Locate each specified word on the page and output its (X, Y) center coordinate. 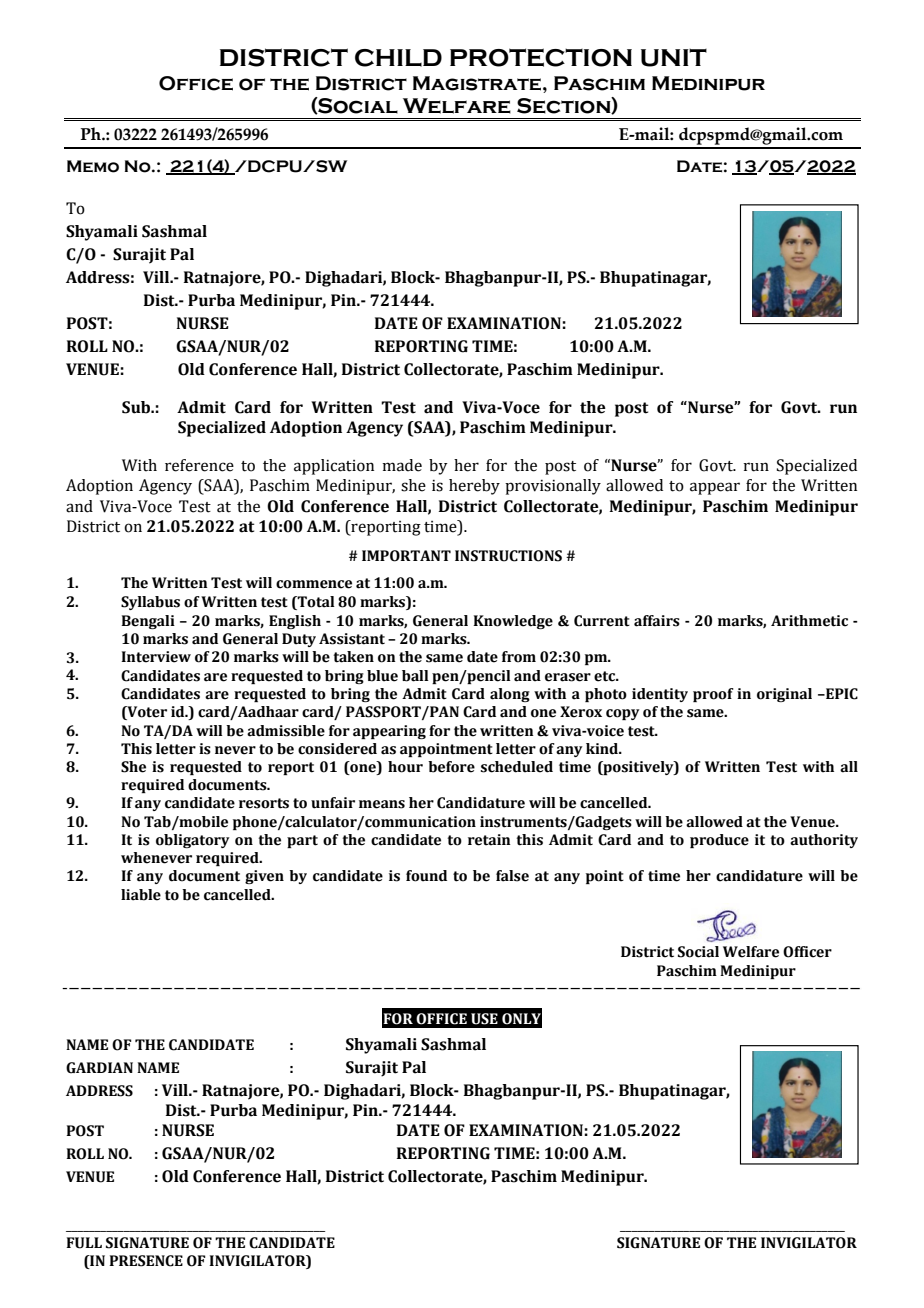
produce (719, 841)
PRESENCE (146, 1261)
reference (199, 465)
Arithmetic (809, 621)
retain (489, 840)
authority (824, 841)
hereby (474, 487)
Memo (93, 166)
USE (484, 1019)
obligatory (193, 841)
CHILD (398, 58)
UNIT (674, 58)
